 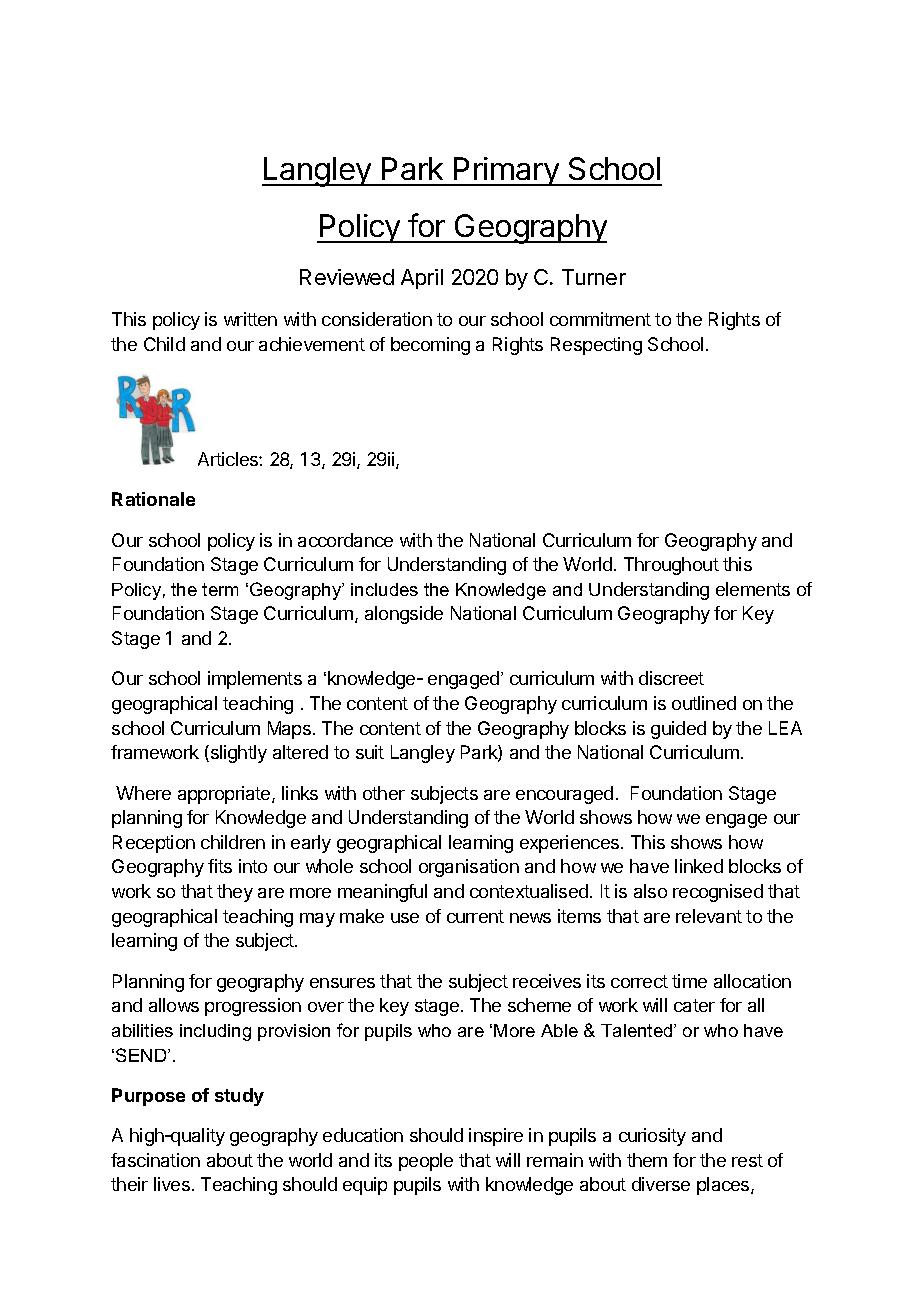 I want to click on lives, so click(x=172, y=1184).
